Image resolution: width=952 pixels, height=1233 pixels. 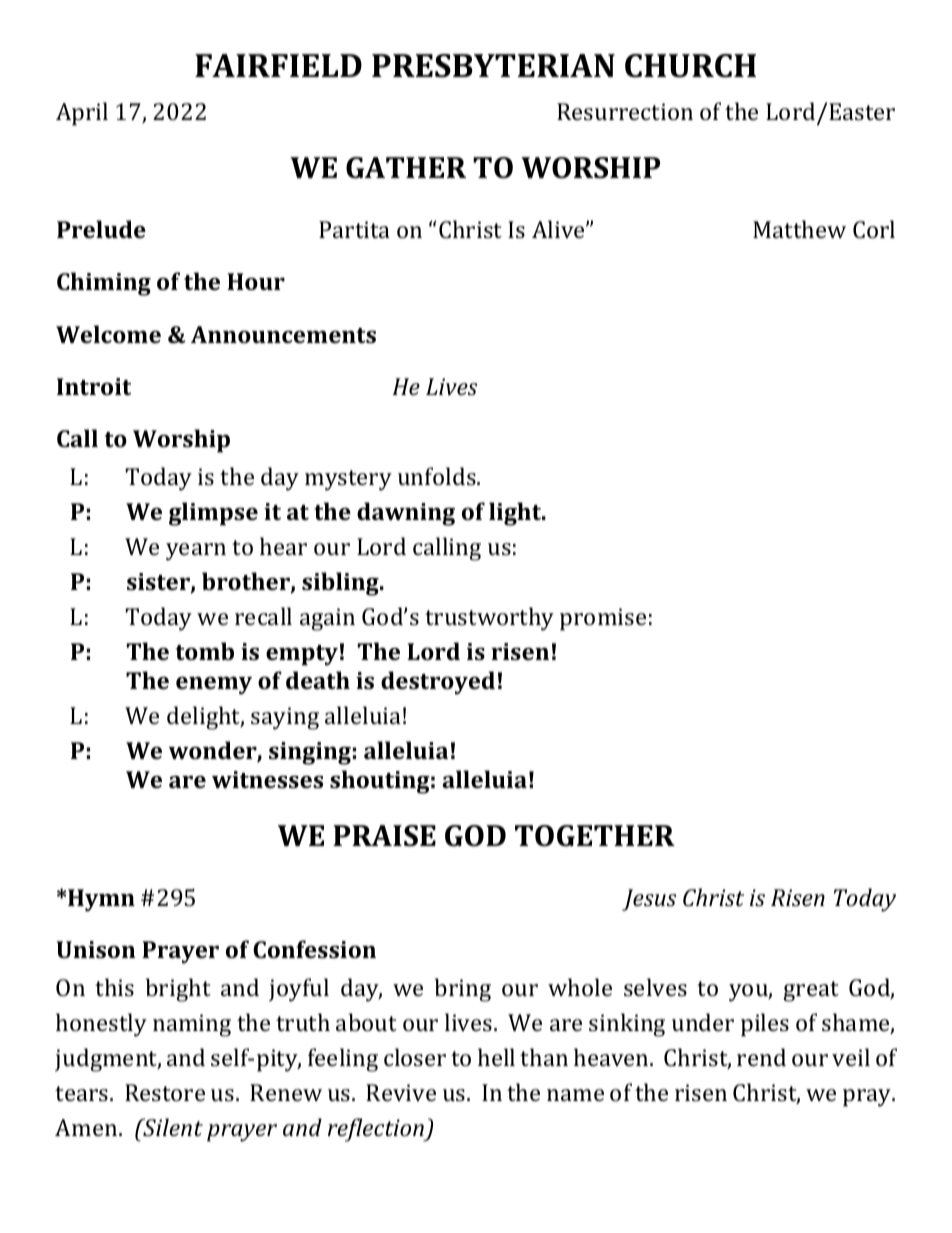 I want to click on Jesus, so click(x=649, y=900).
